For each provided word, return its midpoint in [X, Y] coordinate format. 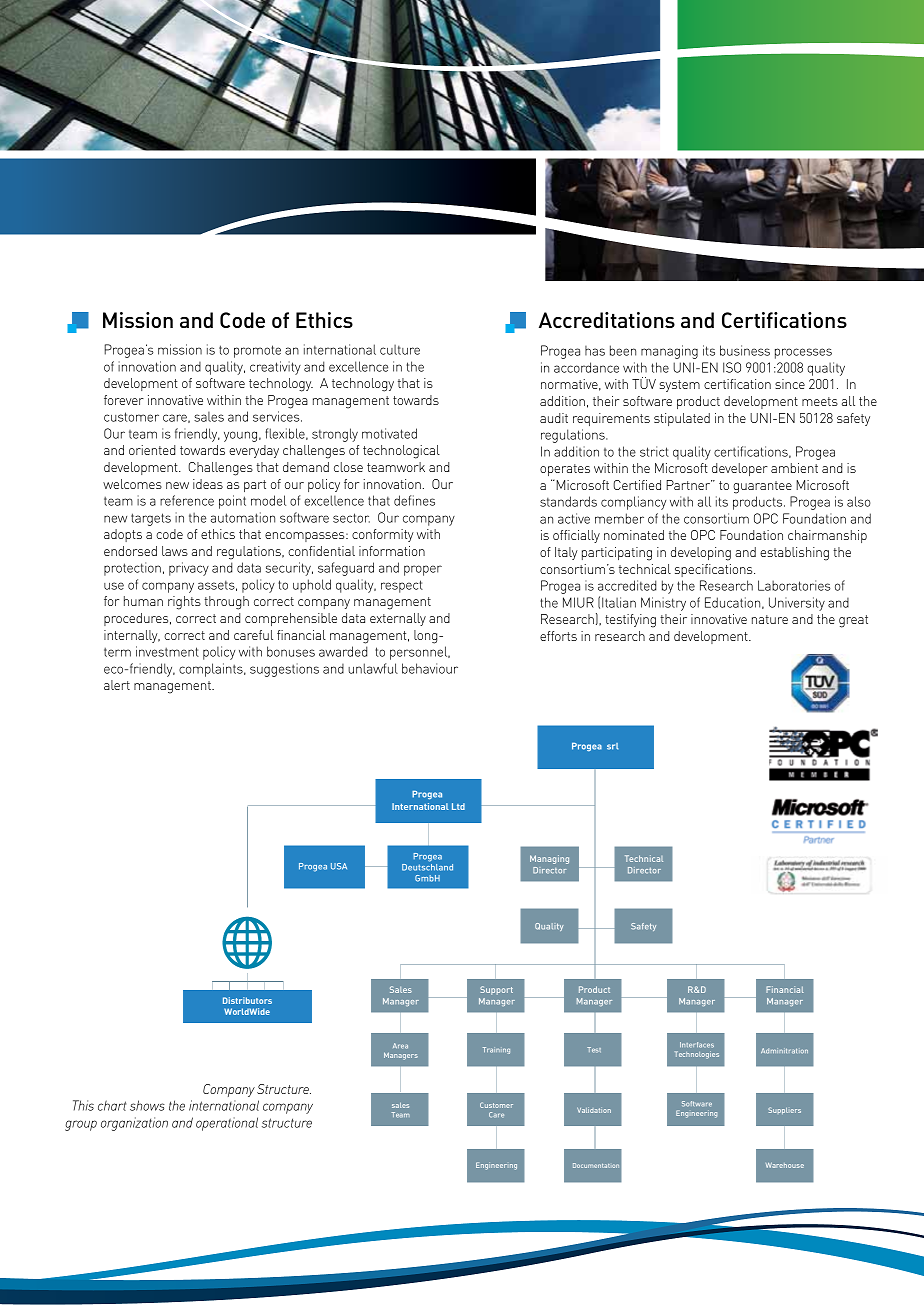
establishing [794, 554]
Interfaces [697, 1045]
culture [400, 350]
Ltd [458, 806]
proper [423, 570]
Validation [594, 1110]
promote [257, 351]
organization [134, 1124]
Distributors [247, 1000]
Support [496, 990]
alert [117, 685]
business [745, 350]
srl [612, 746]
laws [175, 551]
